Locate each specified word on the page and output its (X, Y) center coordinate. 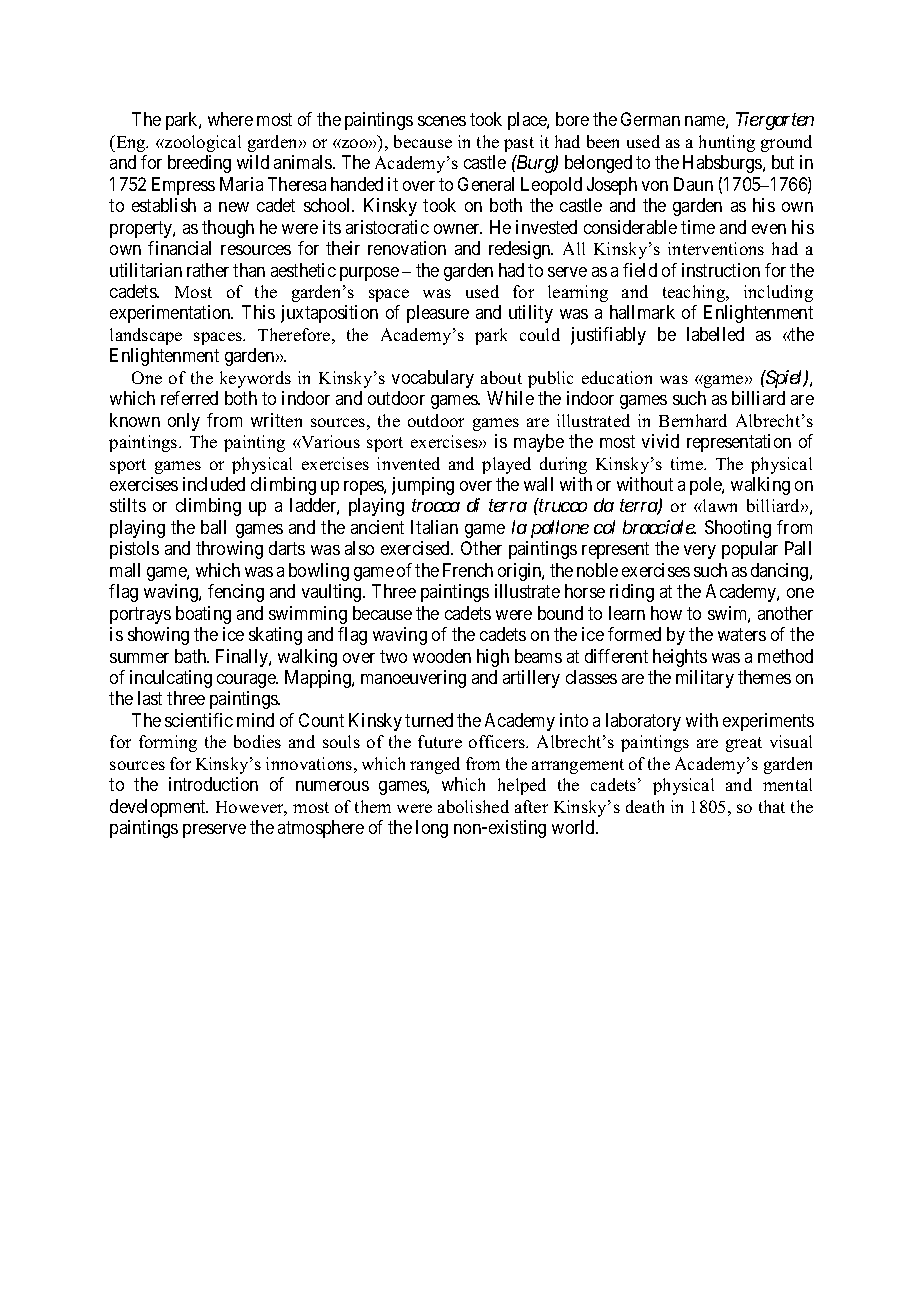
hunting (727, 143)
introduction (213, 784)
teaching (695, 293)
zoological (202, 143)
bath (192, 656)
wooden (442, 656)
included (214, 484)
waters (742, 634)
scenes (442, 121)
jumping (423, 486)
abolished (473, 806)
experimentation (171, 314)
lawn (719, 505)
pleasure (438, 314)
